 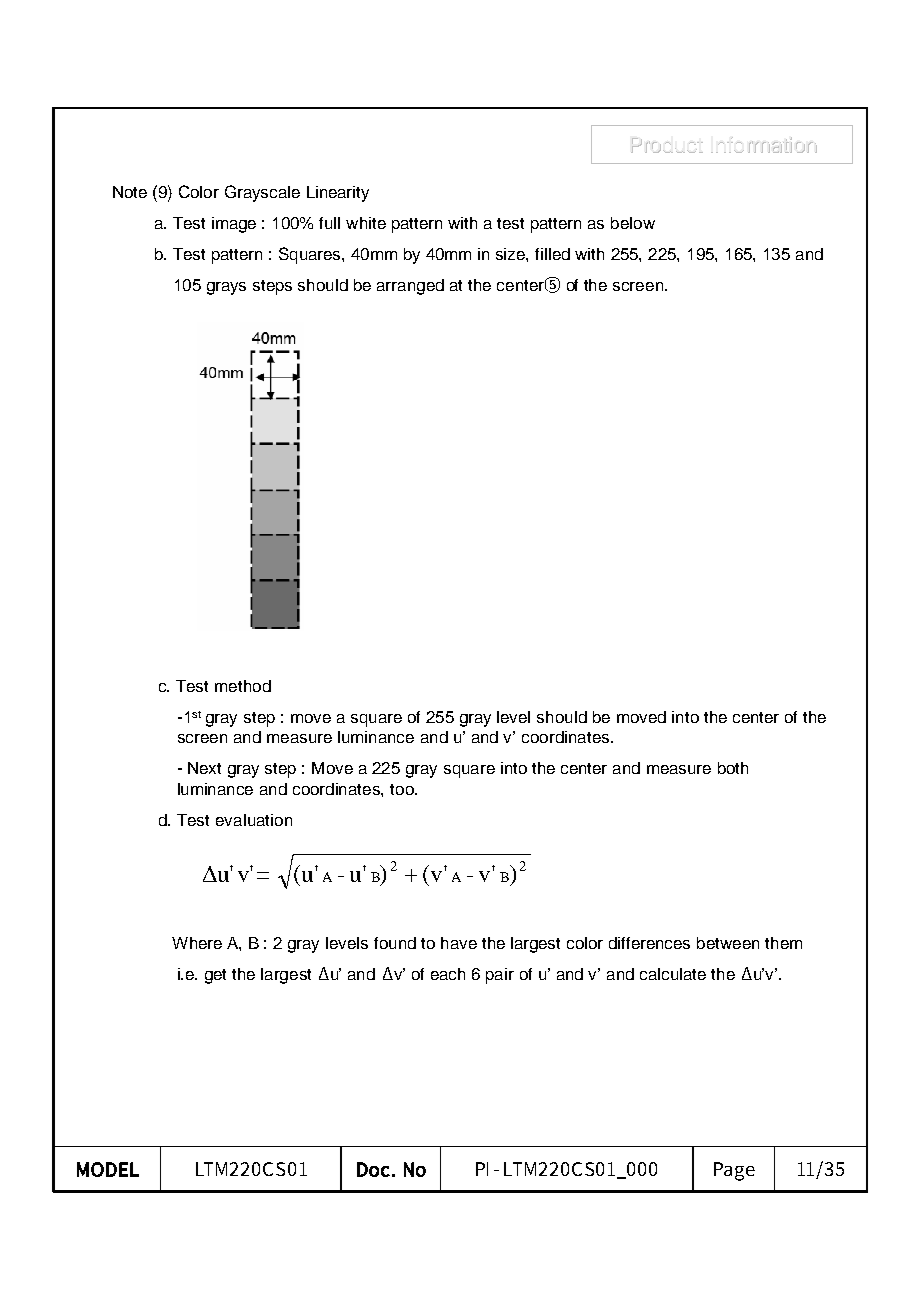 What do you see at coordinates (234, 225) in the screenshot?
I see `image` at bounding box center [234, 225].
